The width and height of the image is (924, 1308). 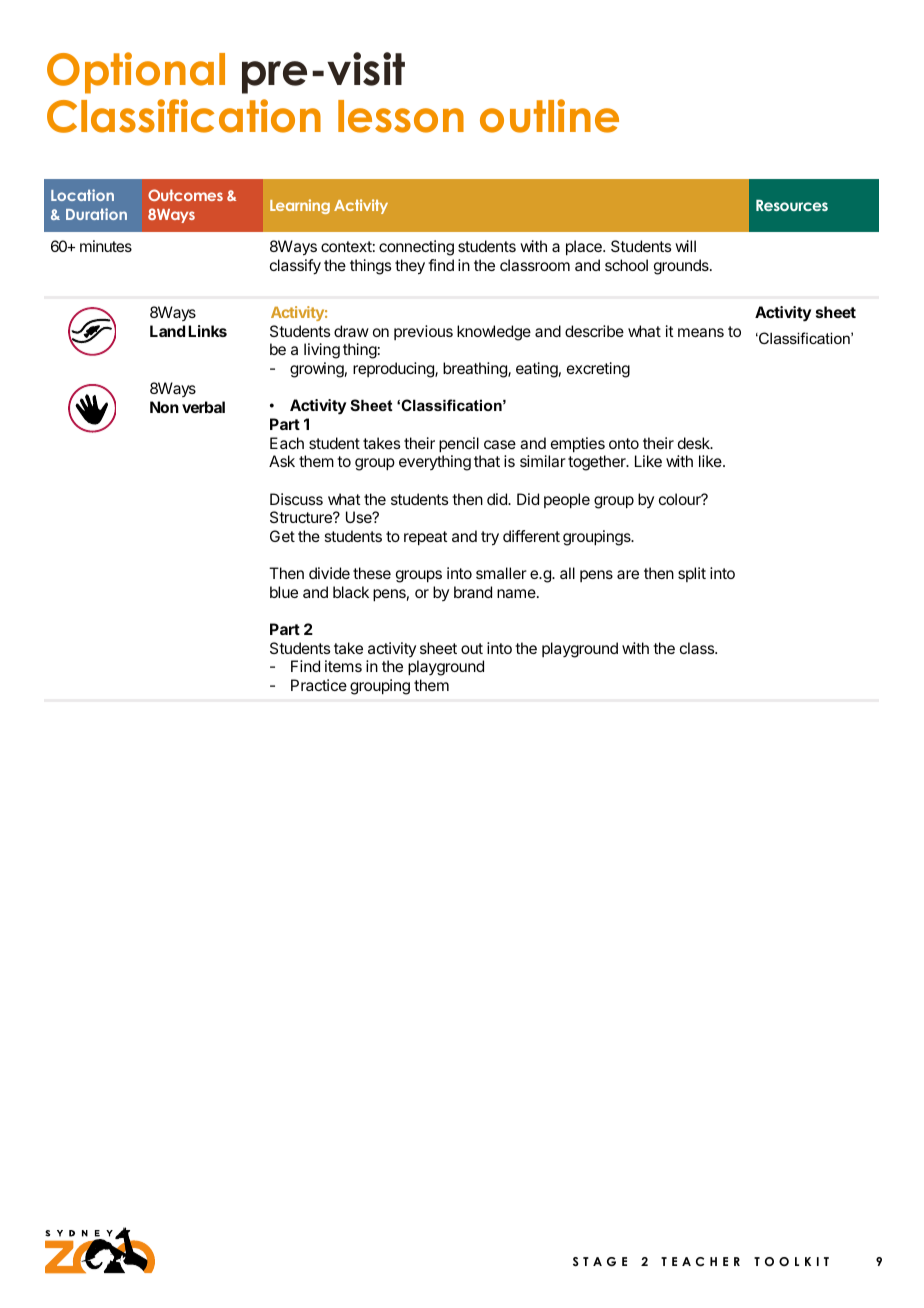 I want to click on will, so click(x=685, y=246).
